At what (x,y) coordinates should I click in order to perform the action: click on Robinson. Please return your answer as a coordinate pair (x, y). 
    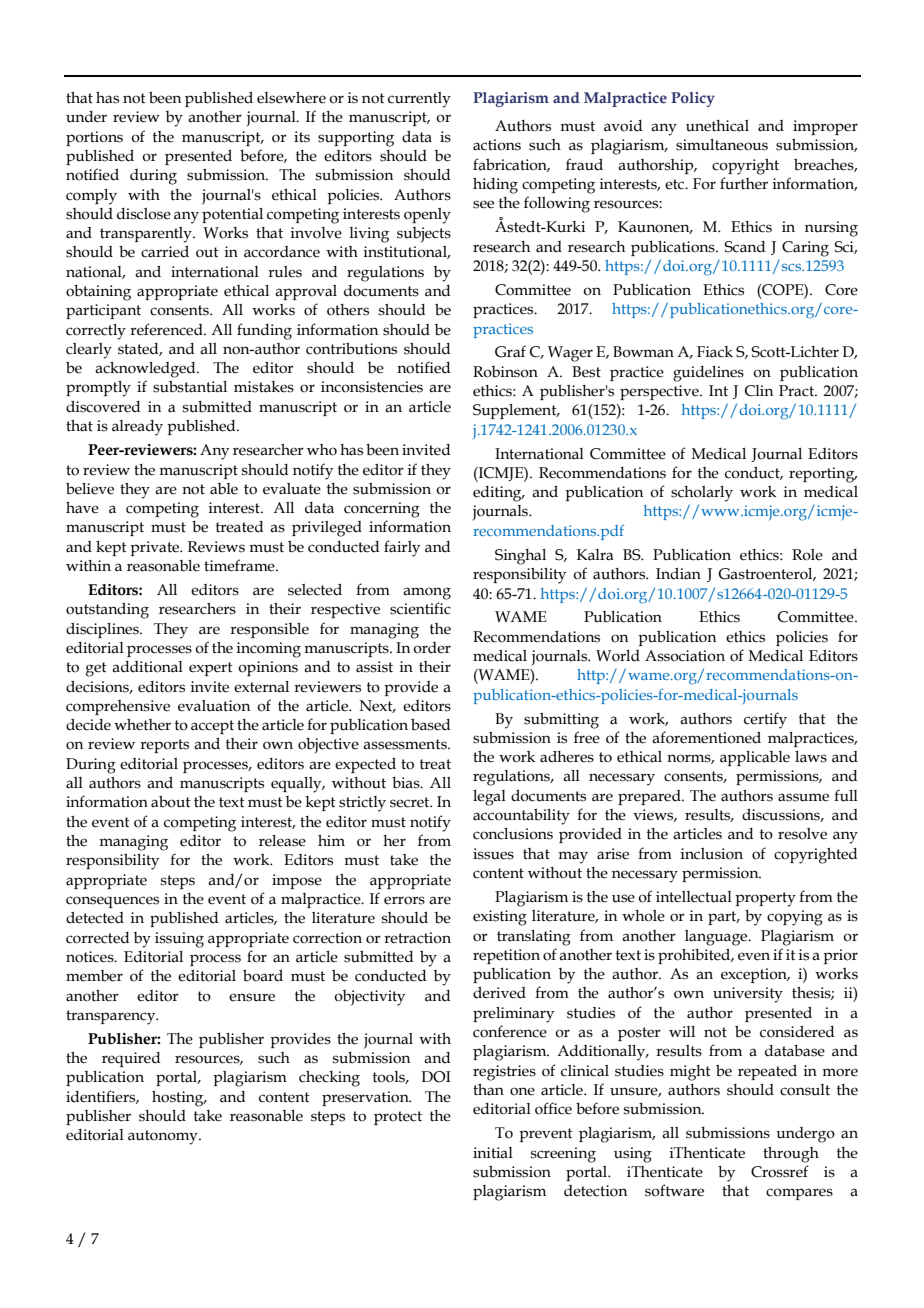
    Looking at the image, I should click on (505, 372).
